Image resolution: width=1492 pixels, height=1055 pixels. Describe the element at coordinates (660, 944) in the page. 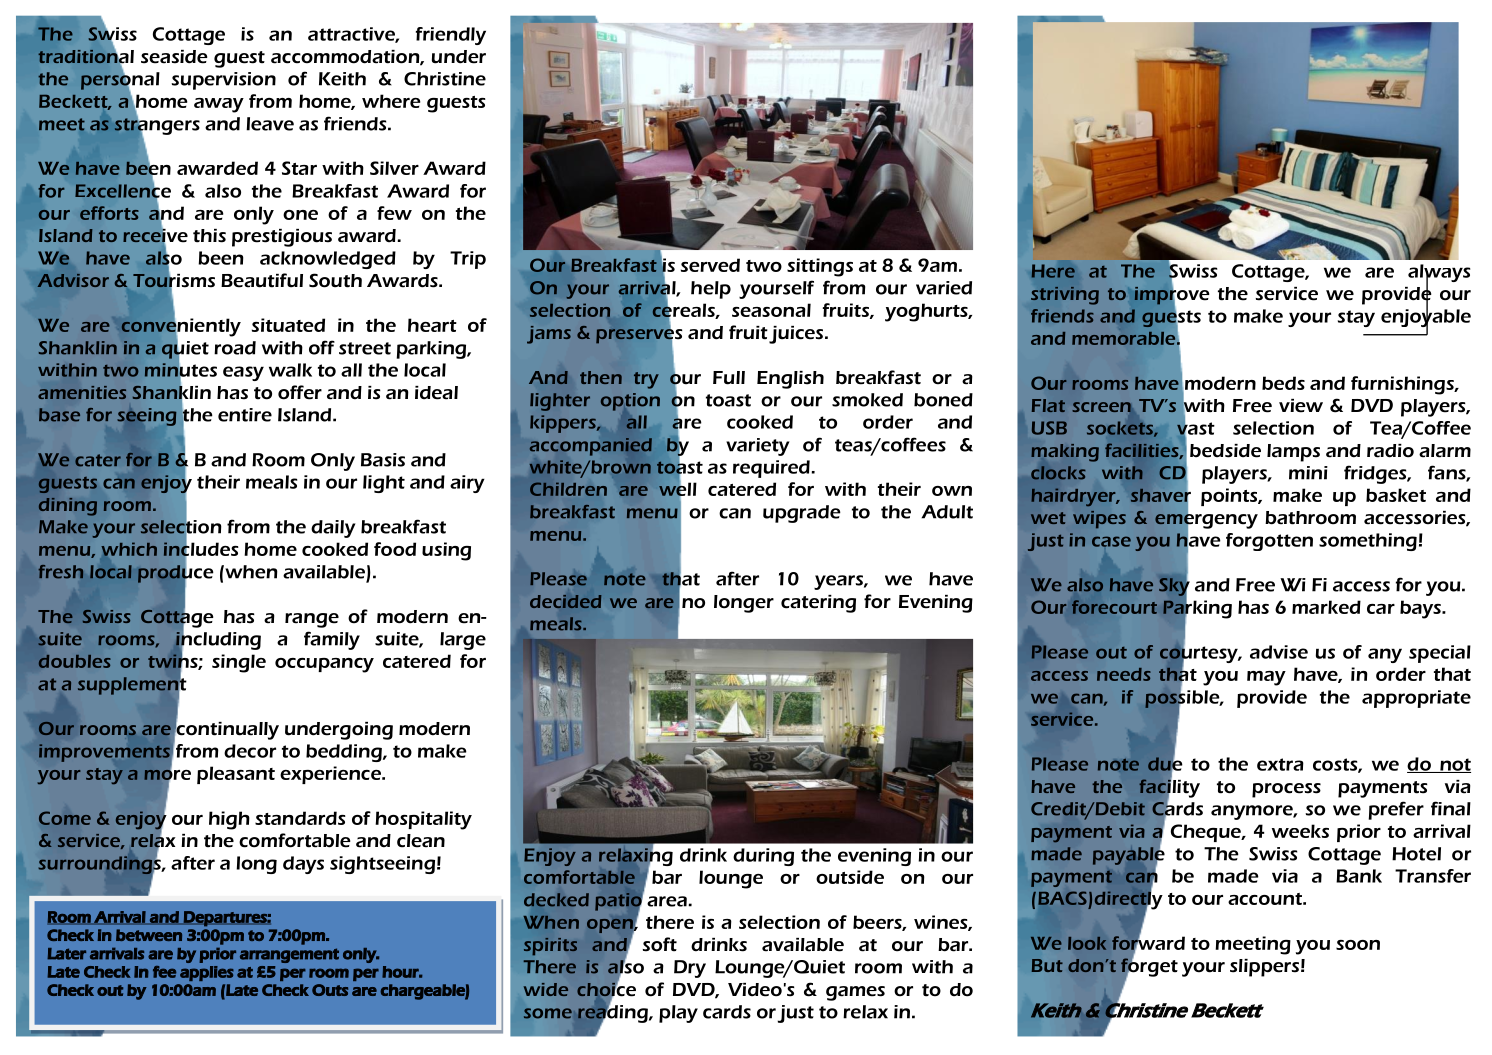

I see `soft` at that location.
